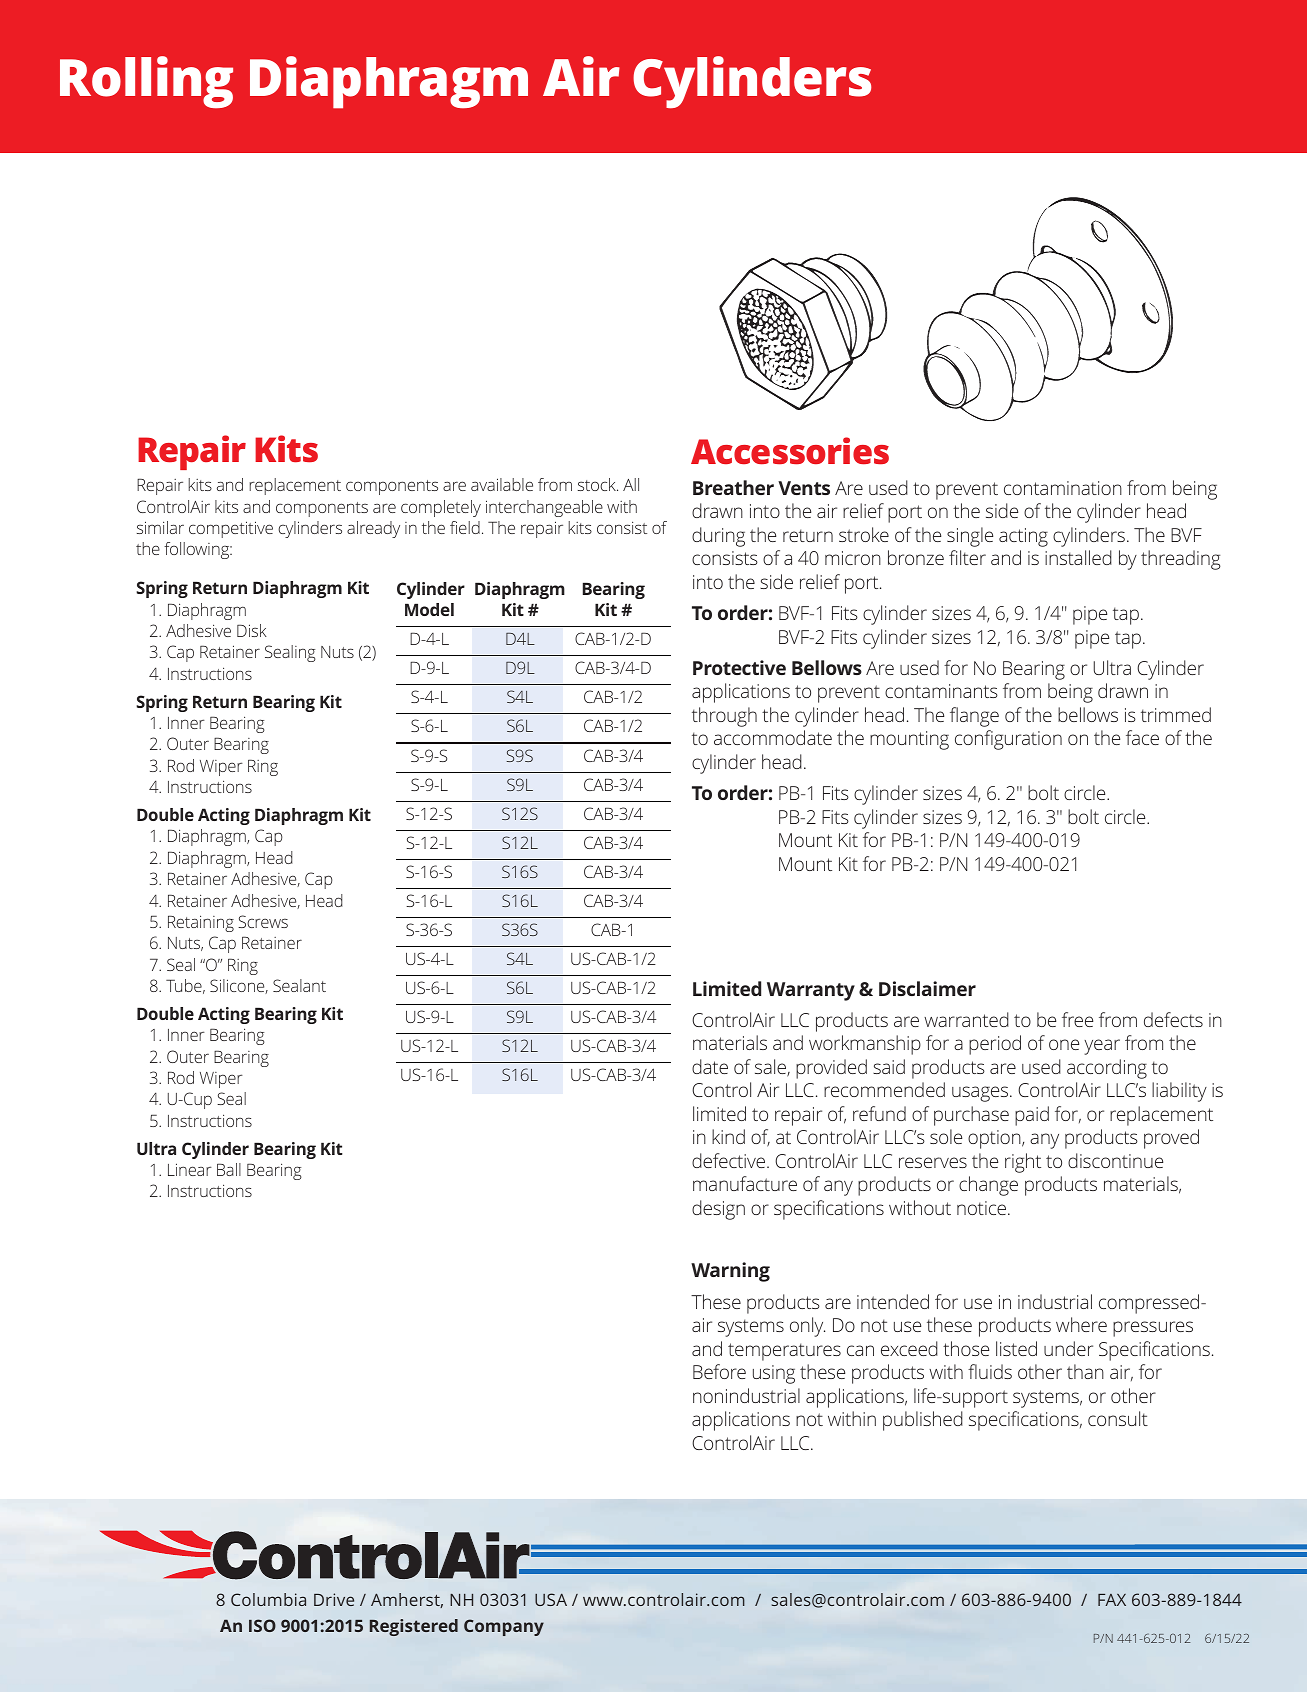 This screenshot has height=1692, width=1307. What do you see at coordinates (1063, 488) in the screenshot?
I see `contamination` at bounding box center [1063, 488].
